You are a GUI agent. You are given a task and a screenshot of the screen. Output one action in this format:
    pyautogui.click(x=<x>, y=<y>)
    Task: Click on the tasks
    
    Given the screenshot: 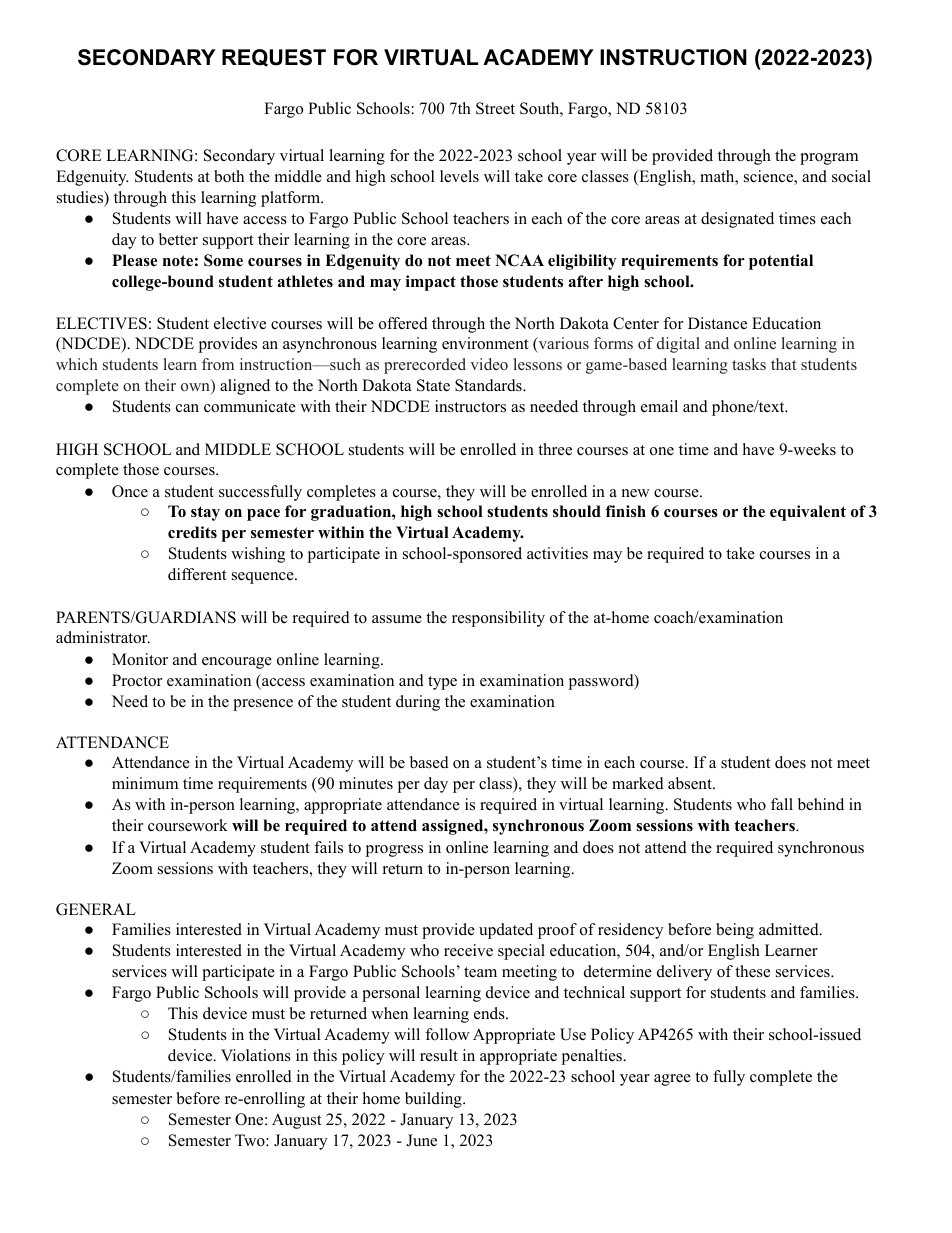 What is the action you would take?
    pyautogui.click(x=749, y=364)
